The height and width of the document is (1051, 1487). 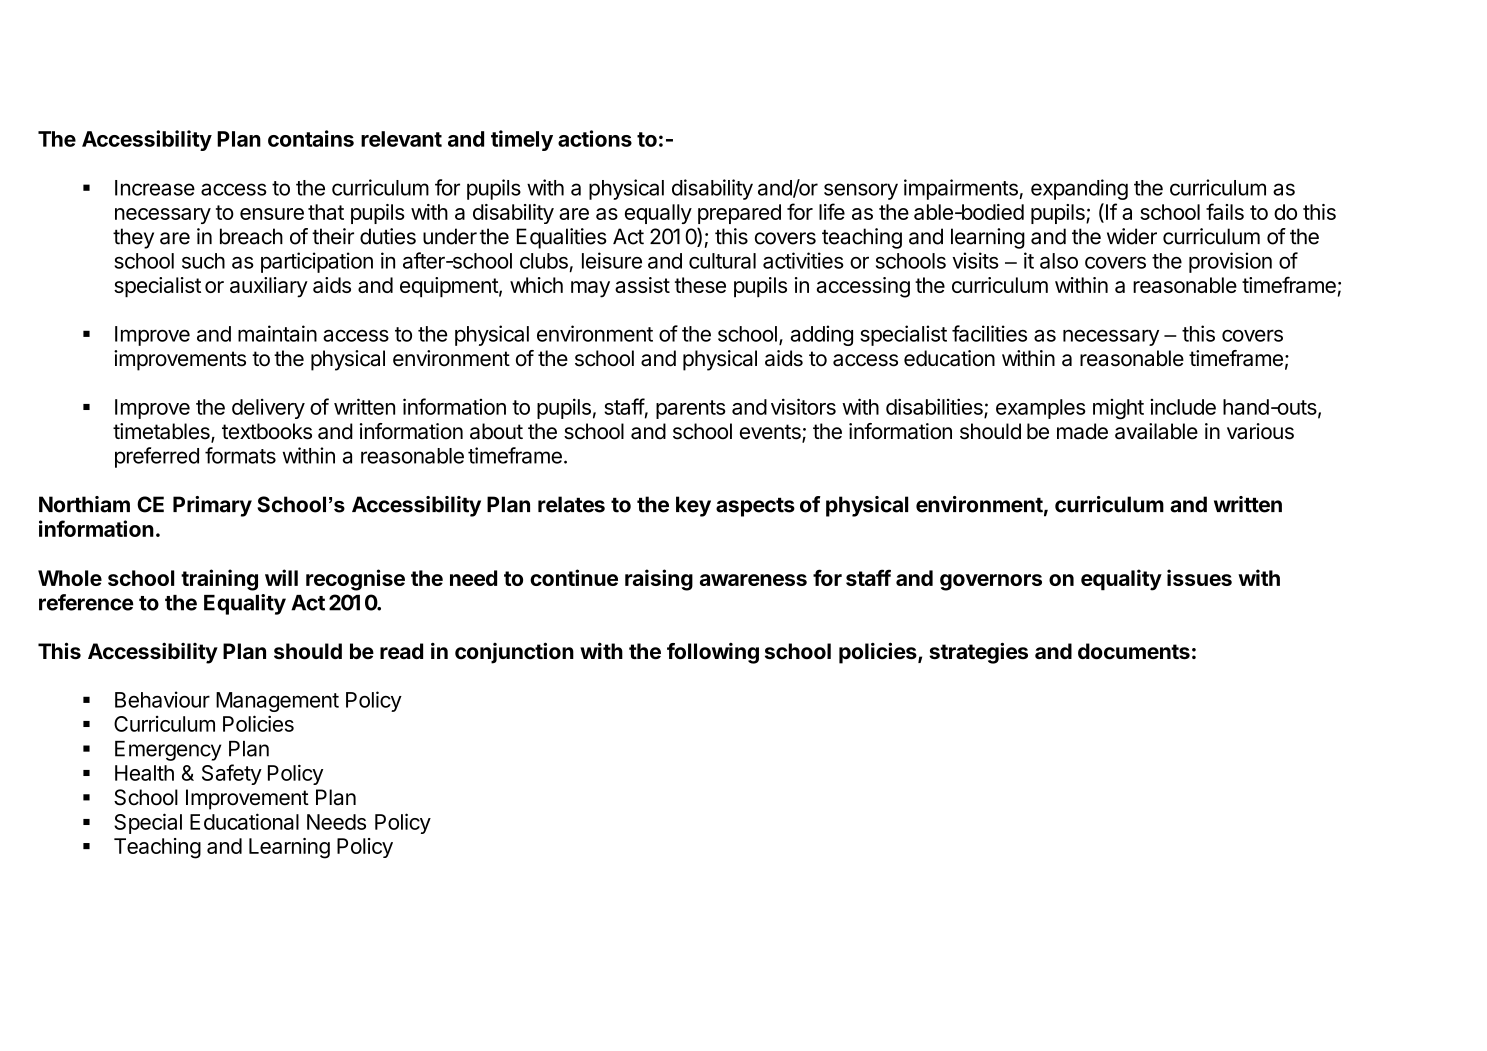 I want to click on reference, so click(x=86, y=602).
